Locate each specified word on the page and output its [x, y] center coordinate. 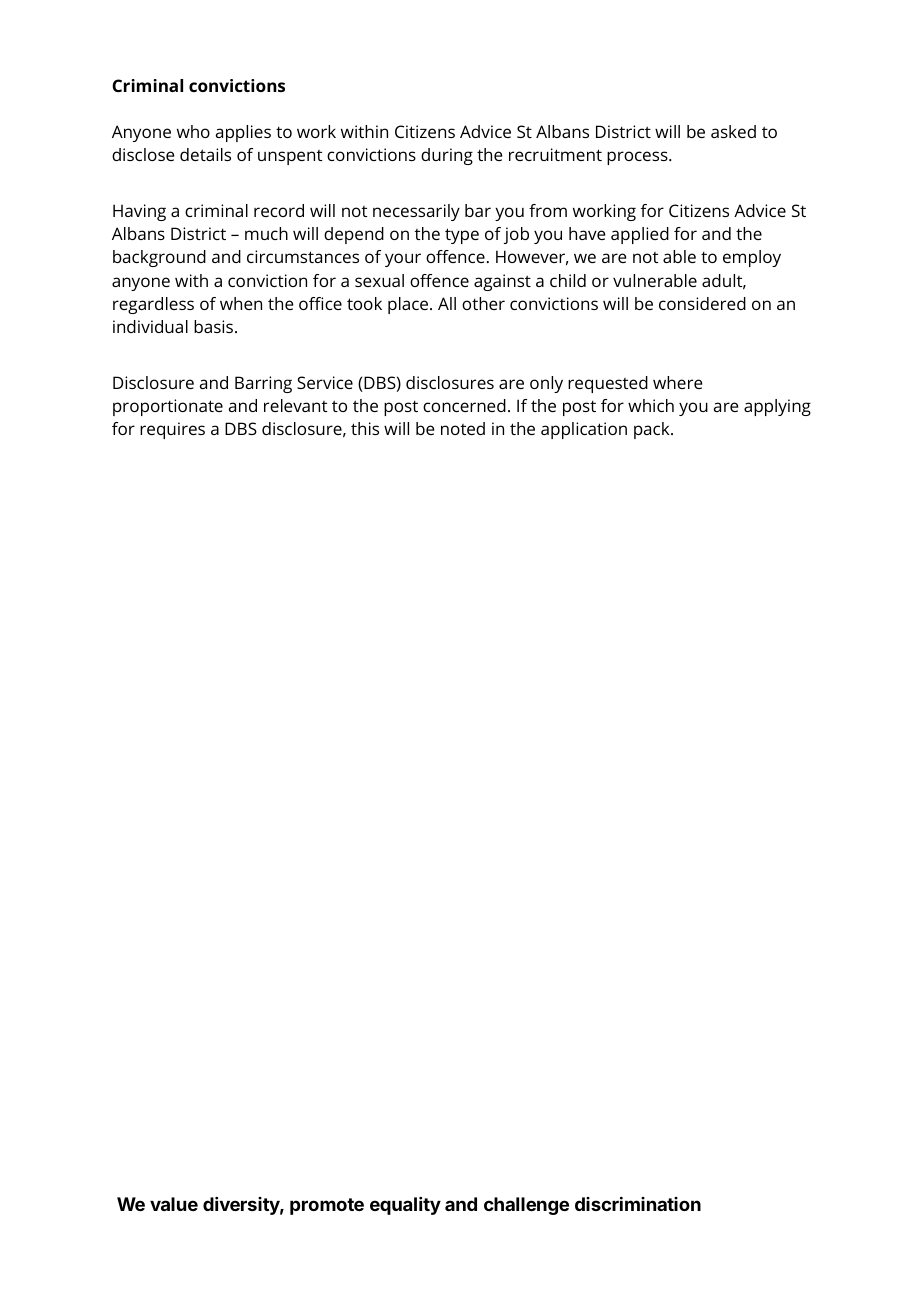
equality [405, 1206]
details [205, 154]
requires [172, 430]
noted [463, 428]
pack [653, 430]
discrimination [638, 1204]
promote [327, 1206]
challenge [526, 1206]
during [447, 156]
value [174, 1204]
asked [733, 131]
